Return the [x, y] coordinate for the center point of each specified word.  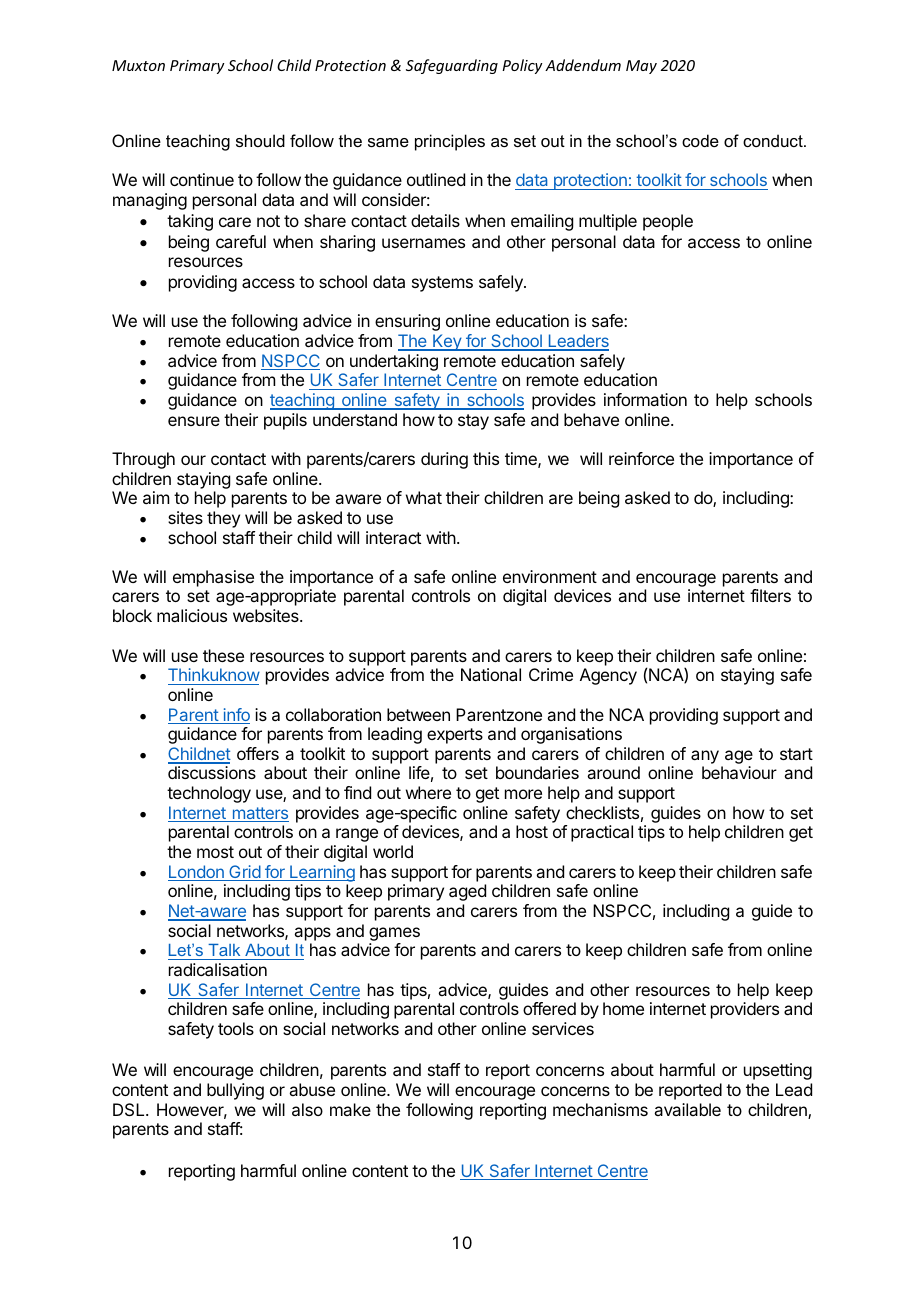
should [260, 140]
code [700, 140]
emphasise [213, 578]
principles [450, 142]
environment [550, 576]
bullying [235, 1091]
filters [770, 595]
